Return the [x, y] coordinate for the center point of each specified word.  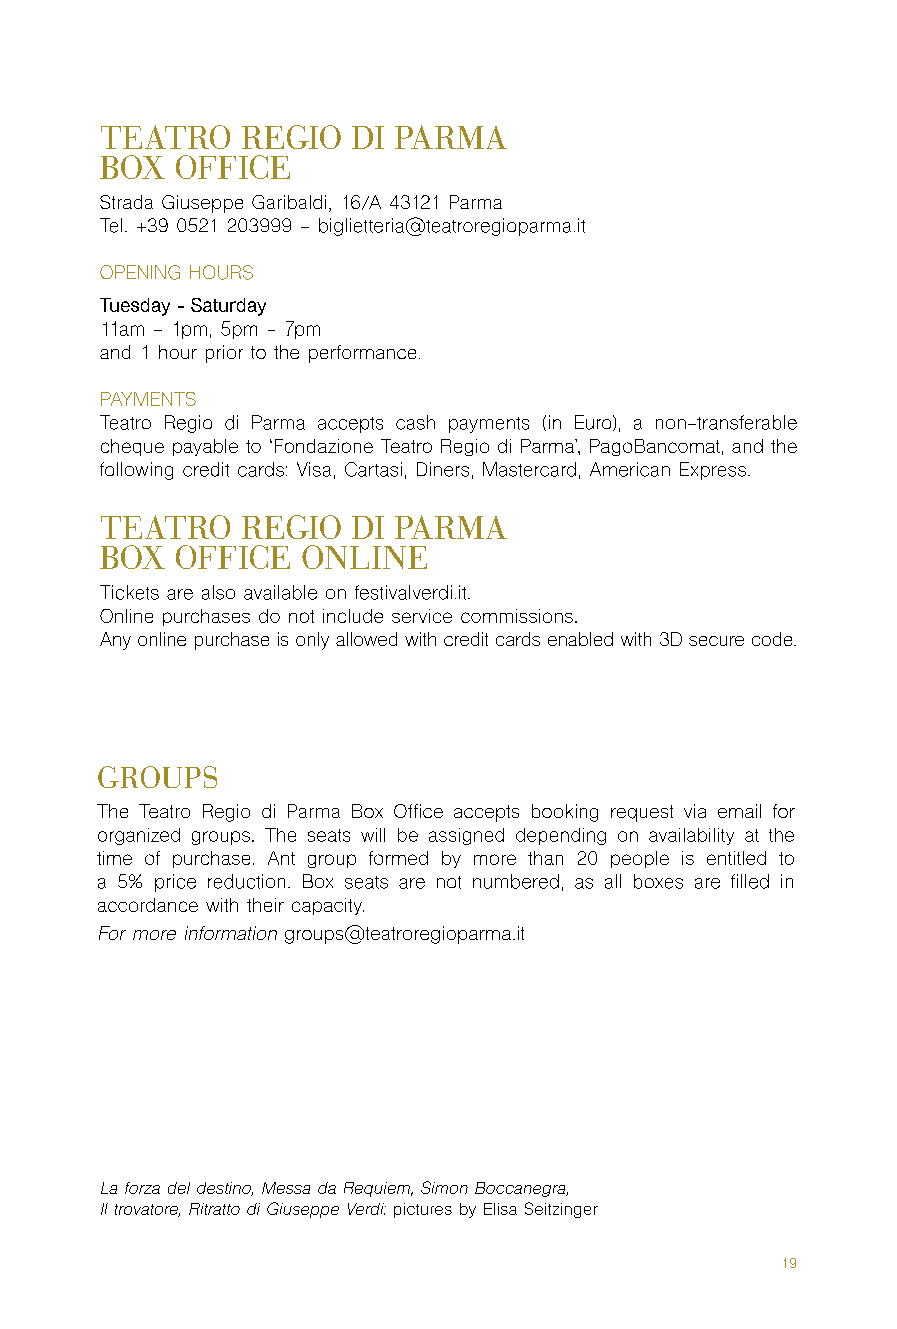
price [175, 883]
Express [713, 471]
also [218, 592]
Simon [444, 1187]
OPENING [140, 272]
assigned [466, 836]
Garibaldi [289, 202]
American [630, 469]
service [422, 616]
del [179, 1188]
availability [691, 836]
